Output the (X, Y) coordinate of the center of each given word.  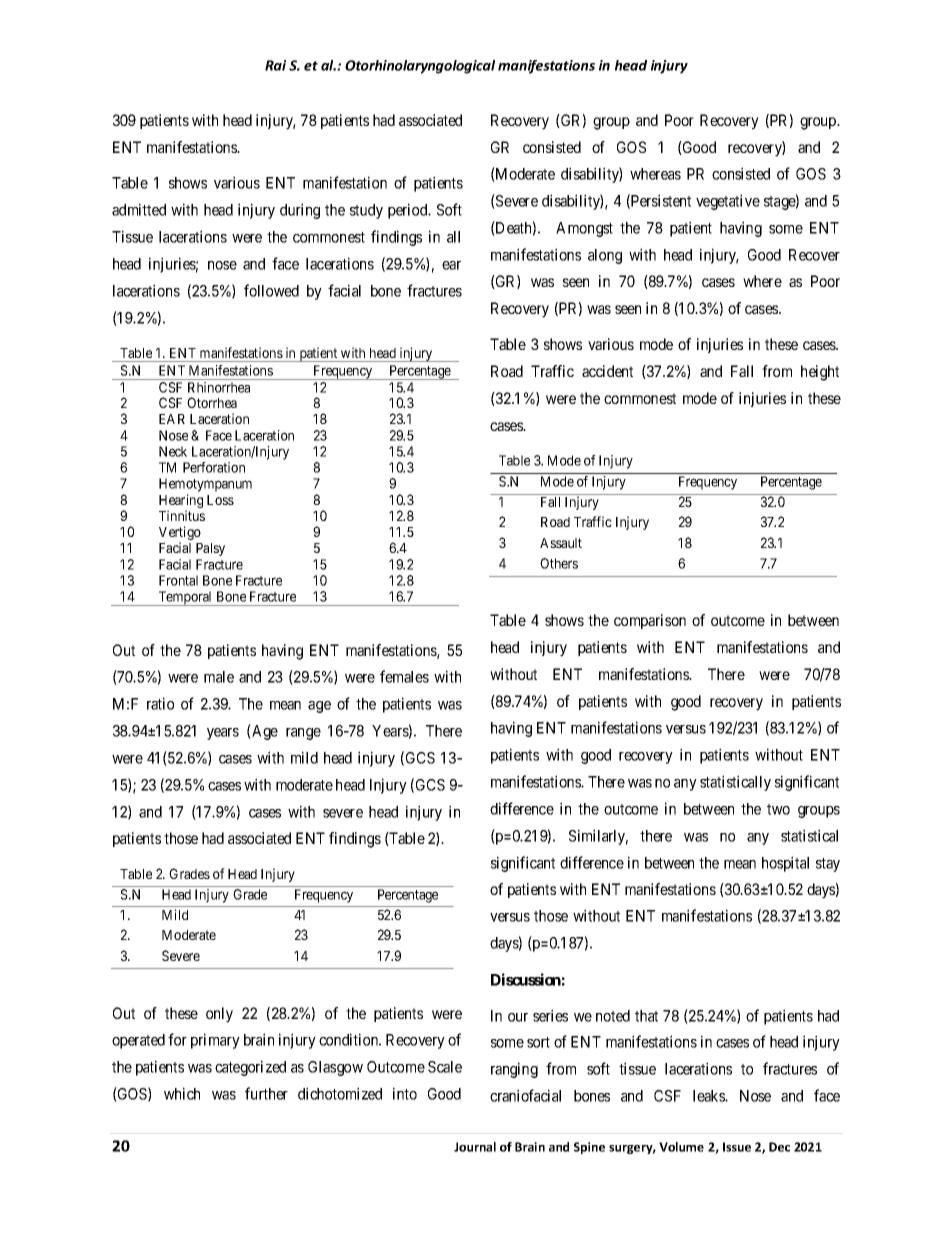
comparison (650, 621)
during (300, 211)
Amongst (584, 229)
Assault (561, 543)
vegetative (728, 202)
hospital (785, 864)
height (820, 373)
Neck (173, 451)
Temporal (185, 598)
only (219, 1015)
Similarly (598, 837)
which (182, 1093)
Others (559, 563)
